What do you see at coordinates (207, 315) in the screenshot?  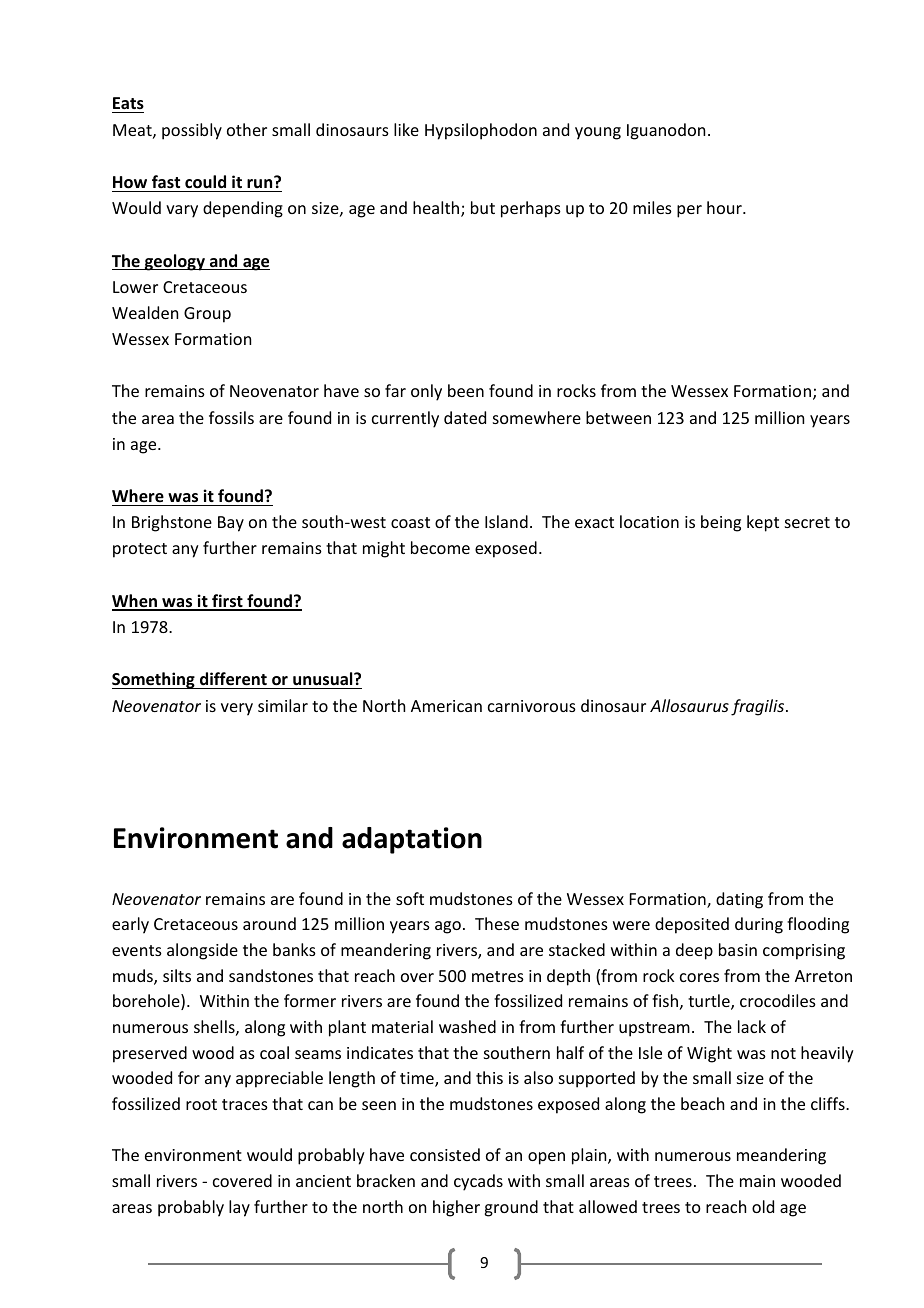 I see `Group` at bounding box center [207, 315].
